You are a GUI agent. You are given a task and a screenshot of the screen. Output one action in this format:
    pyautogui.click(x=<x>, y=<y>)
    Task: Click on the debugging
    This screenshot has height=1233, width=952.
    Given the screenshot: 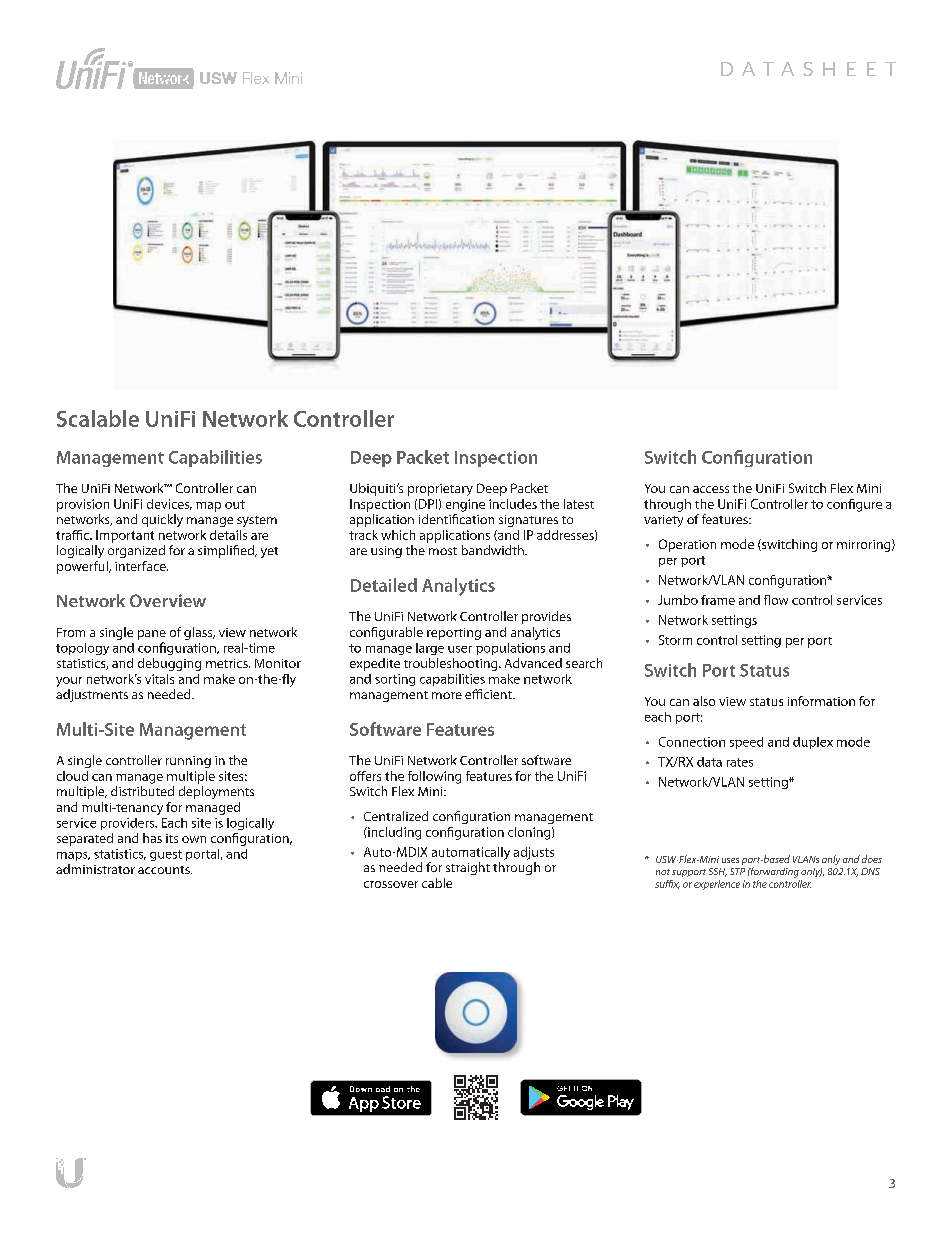 What is the action you would take?
    pyautogui.click(x=169, y=664)
